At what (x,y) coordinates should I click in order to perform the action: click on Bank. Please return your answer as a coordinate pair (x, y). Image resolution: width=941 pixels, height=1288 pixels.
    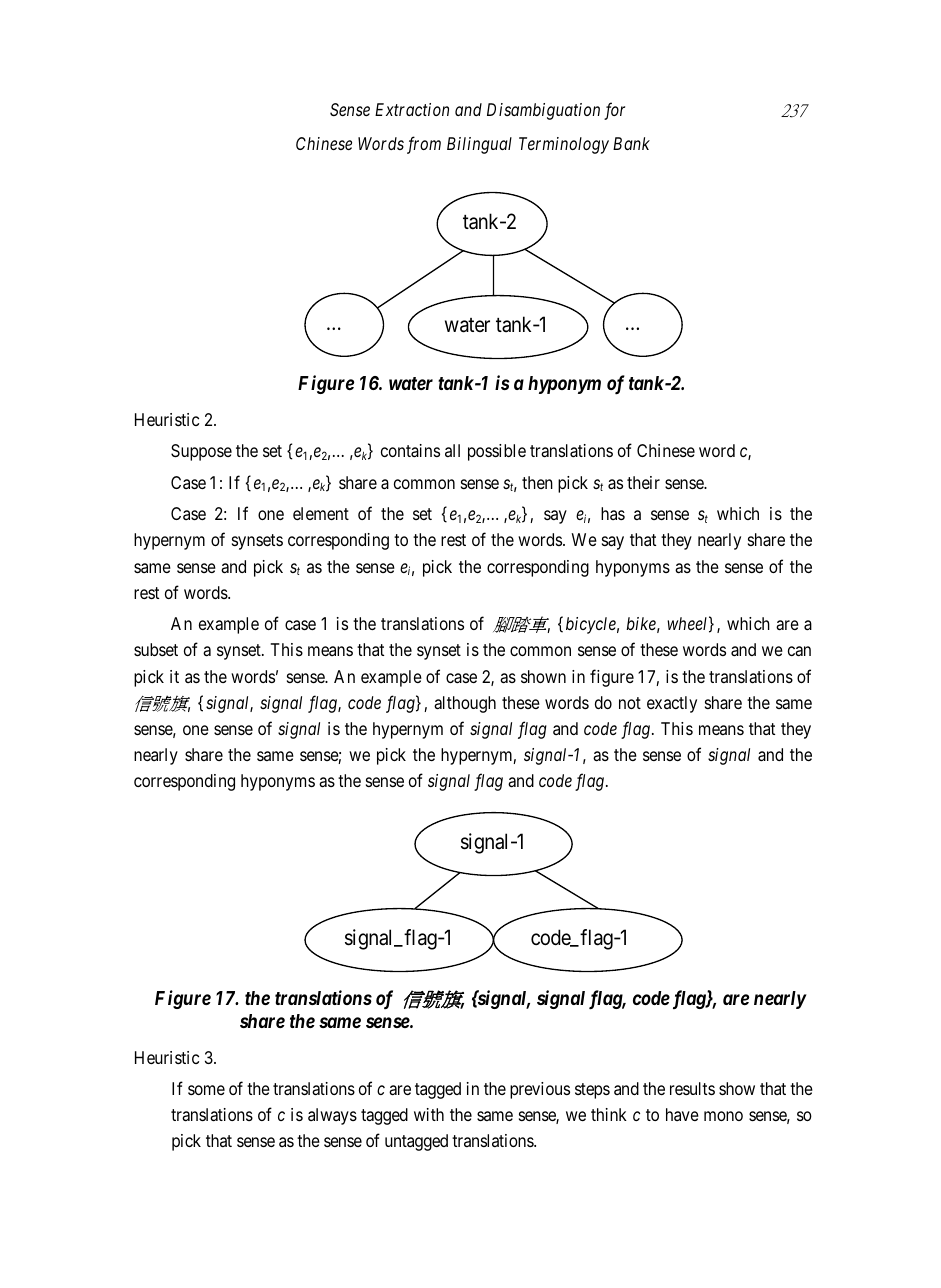
    Looking at the image, I should click on (631, 143).
